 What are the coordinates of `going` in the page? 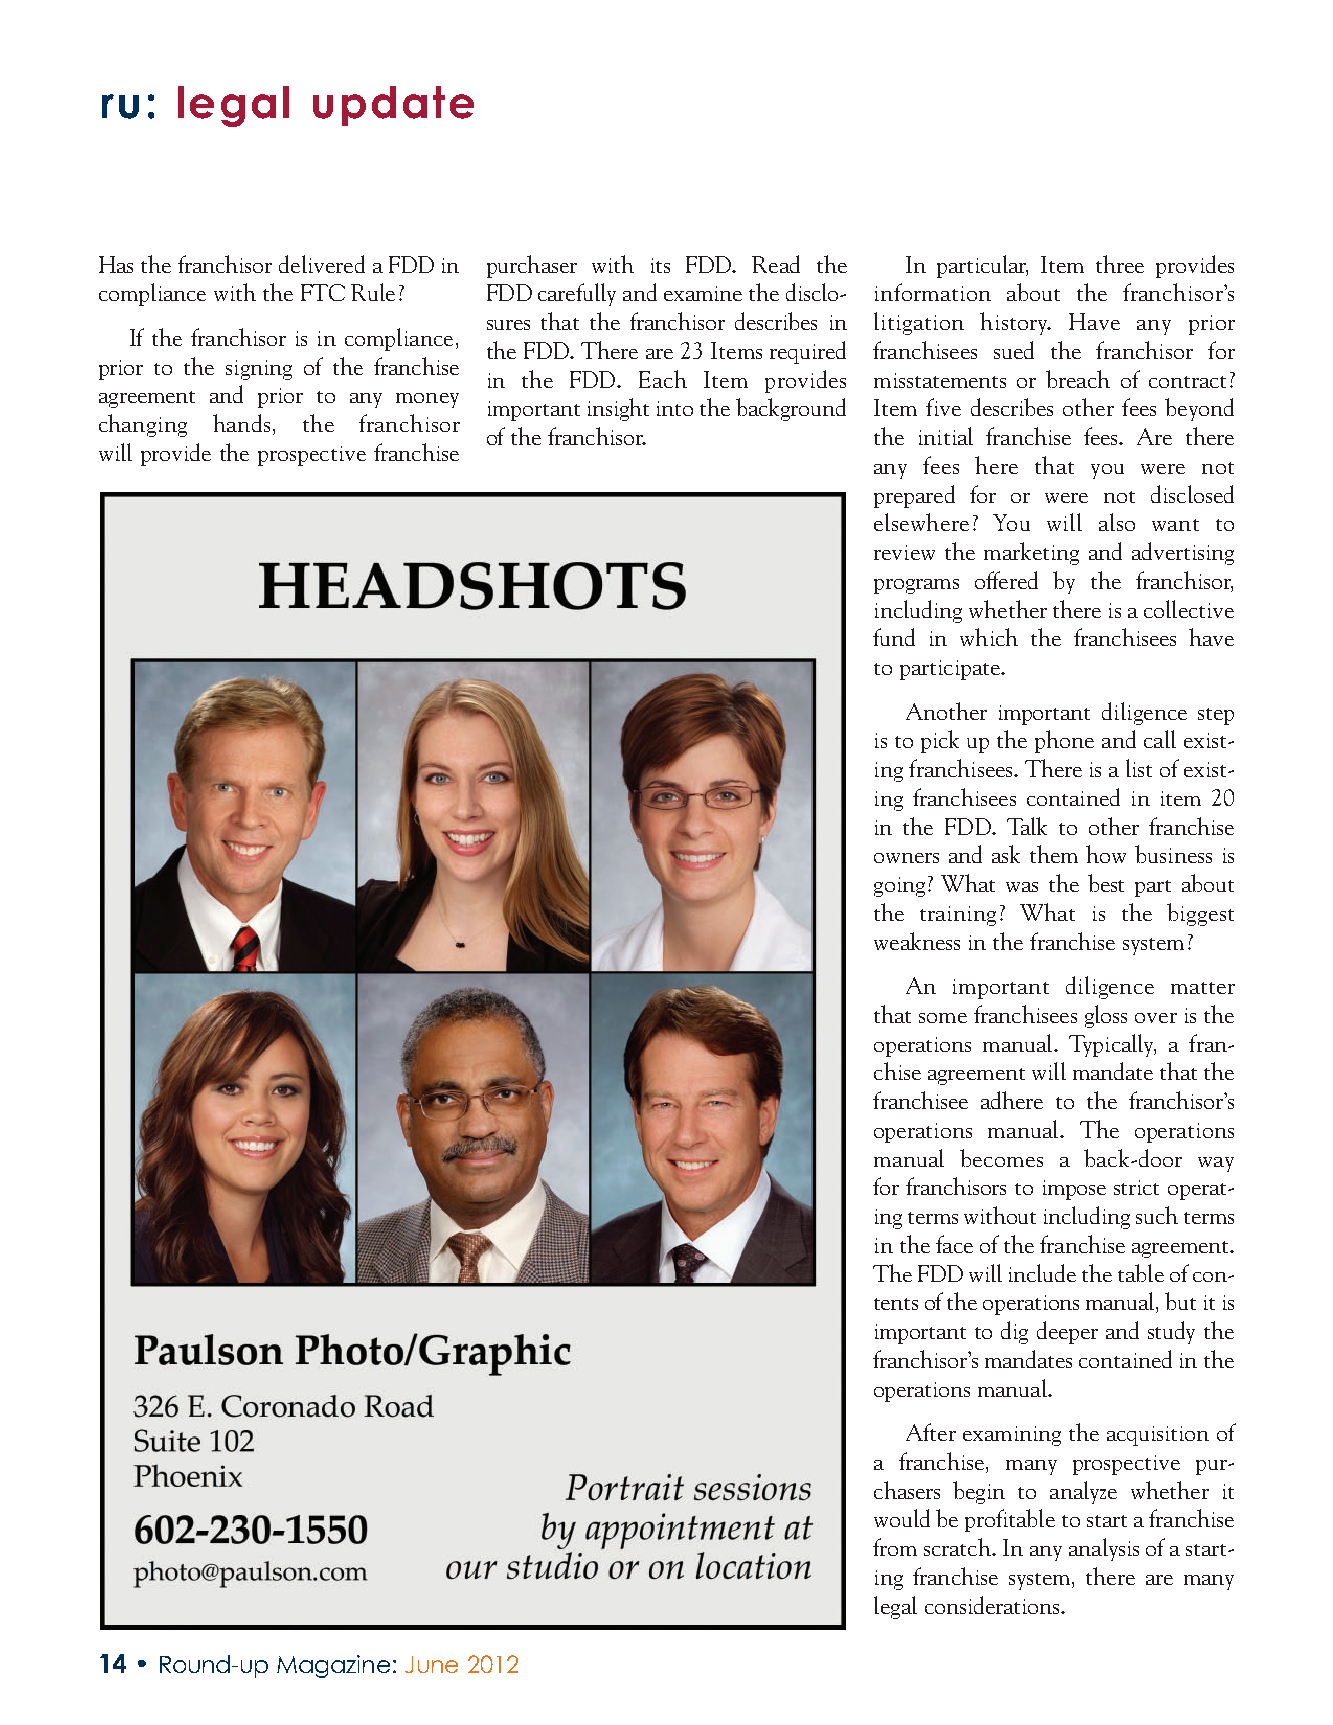 It's located at (899, 887).
